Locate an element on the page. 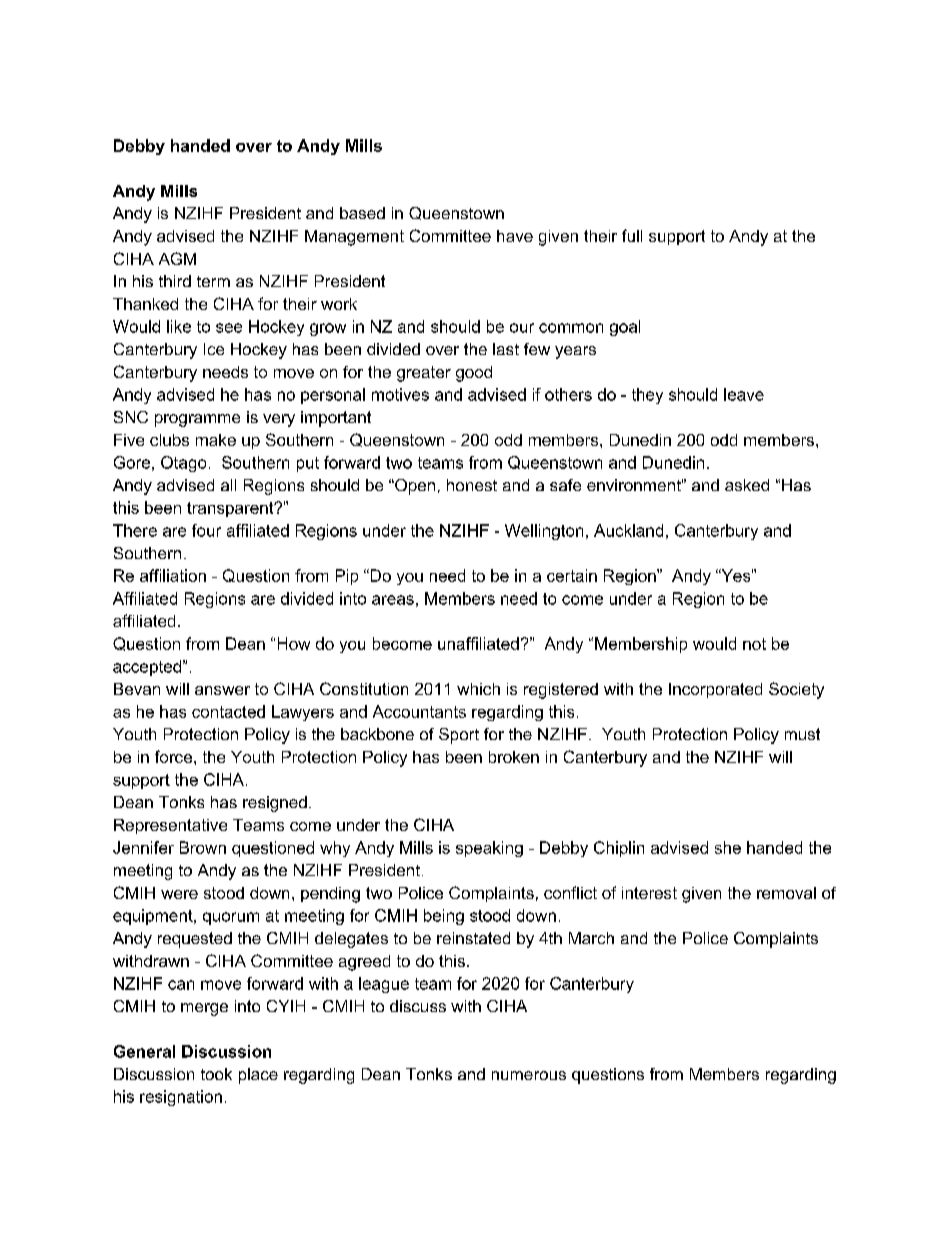 The width and height of the image is (952, 1233). which is located at coordinates (478, 689).
